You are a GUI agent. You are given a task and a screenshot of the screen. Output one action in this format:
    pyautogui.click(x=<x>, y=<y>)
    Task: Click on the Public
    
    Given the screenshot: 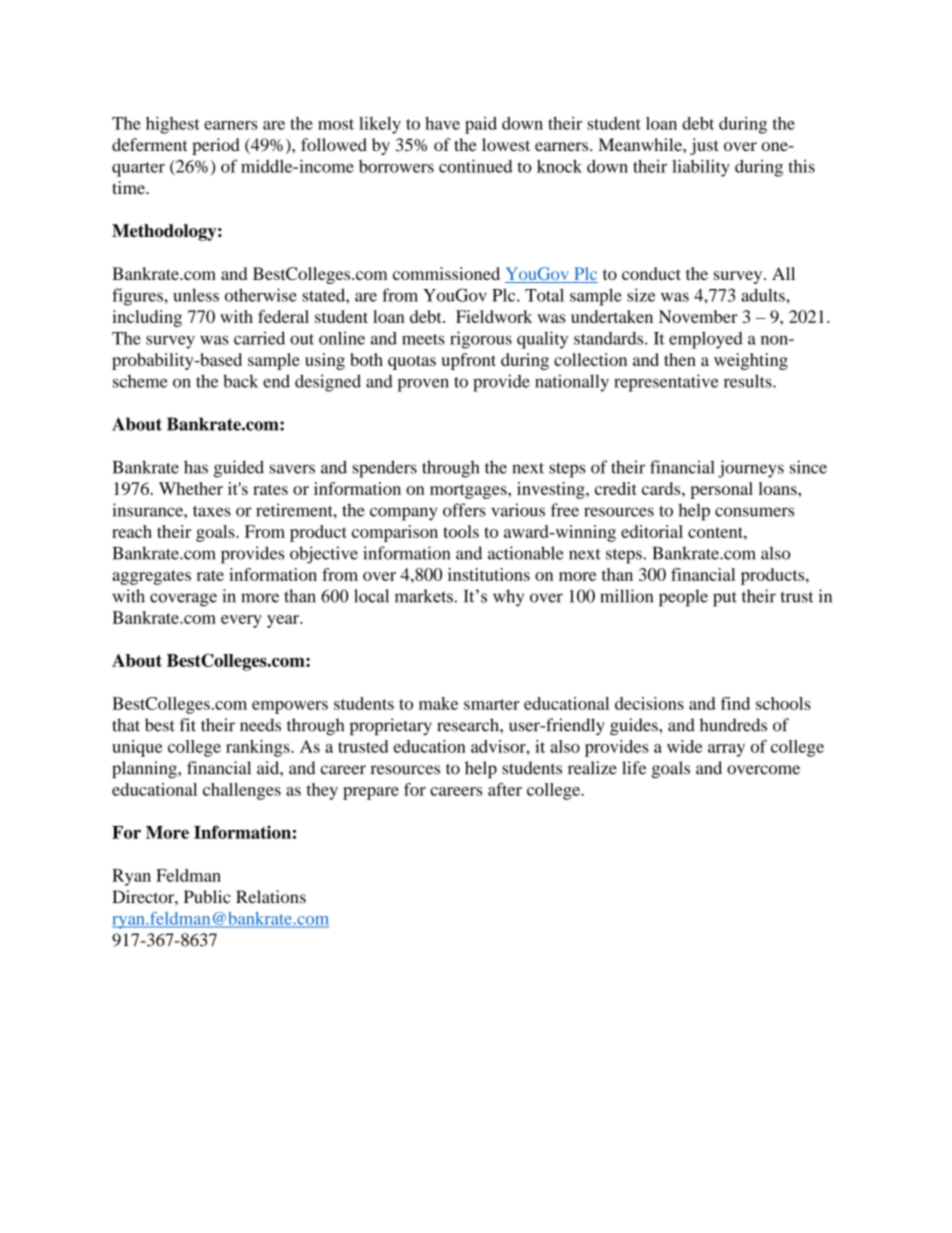 What is the action you would take?
    pyautogui.click(x=207, y=897)
